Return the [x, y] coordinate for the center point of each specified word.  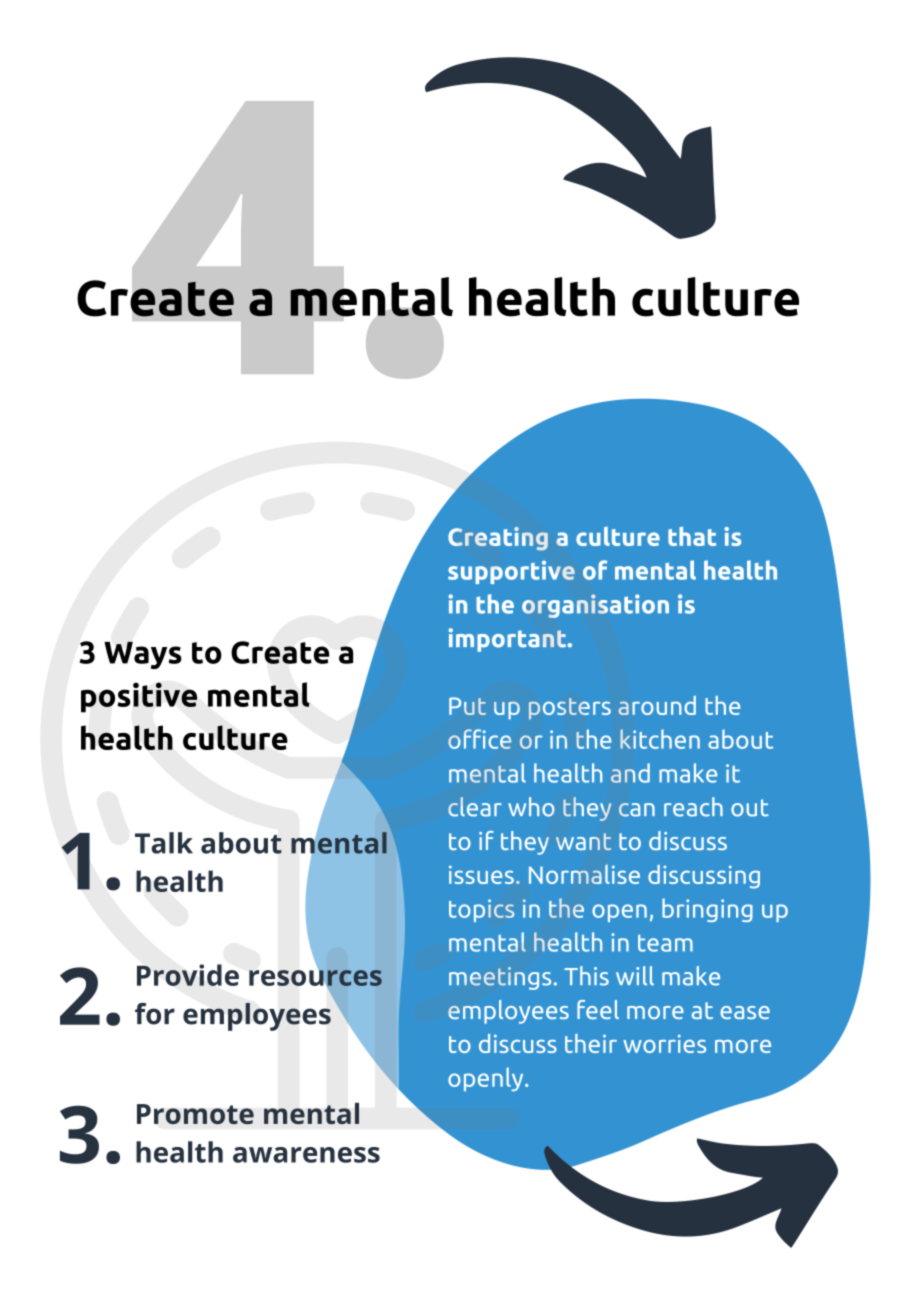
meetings [500, 978]
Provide [188, 975]
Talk [164, 843]
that [692, 536]
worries [664, 1044]
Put [467, 706]
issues [481, 874]
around [657, 705]
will [635, 976]
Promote [195, 1114]
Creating [498, 538]
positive [139, 697]
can [637, 810]
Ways [143, 655]
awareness [306, 1155]
